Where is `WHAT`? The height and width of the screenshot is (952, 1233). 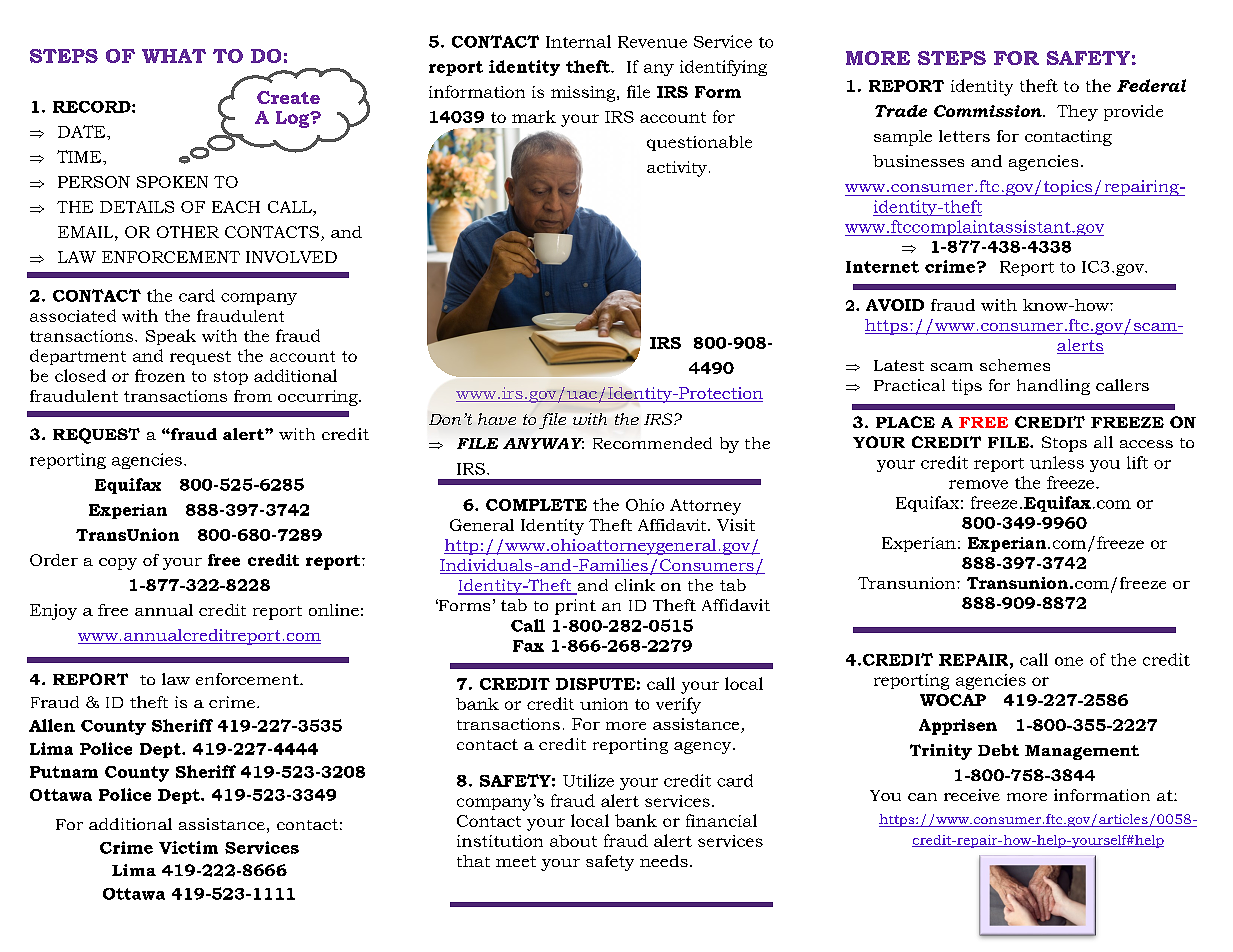
WHAT is located at coordinates (174, 56).
